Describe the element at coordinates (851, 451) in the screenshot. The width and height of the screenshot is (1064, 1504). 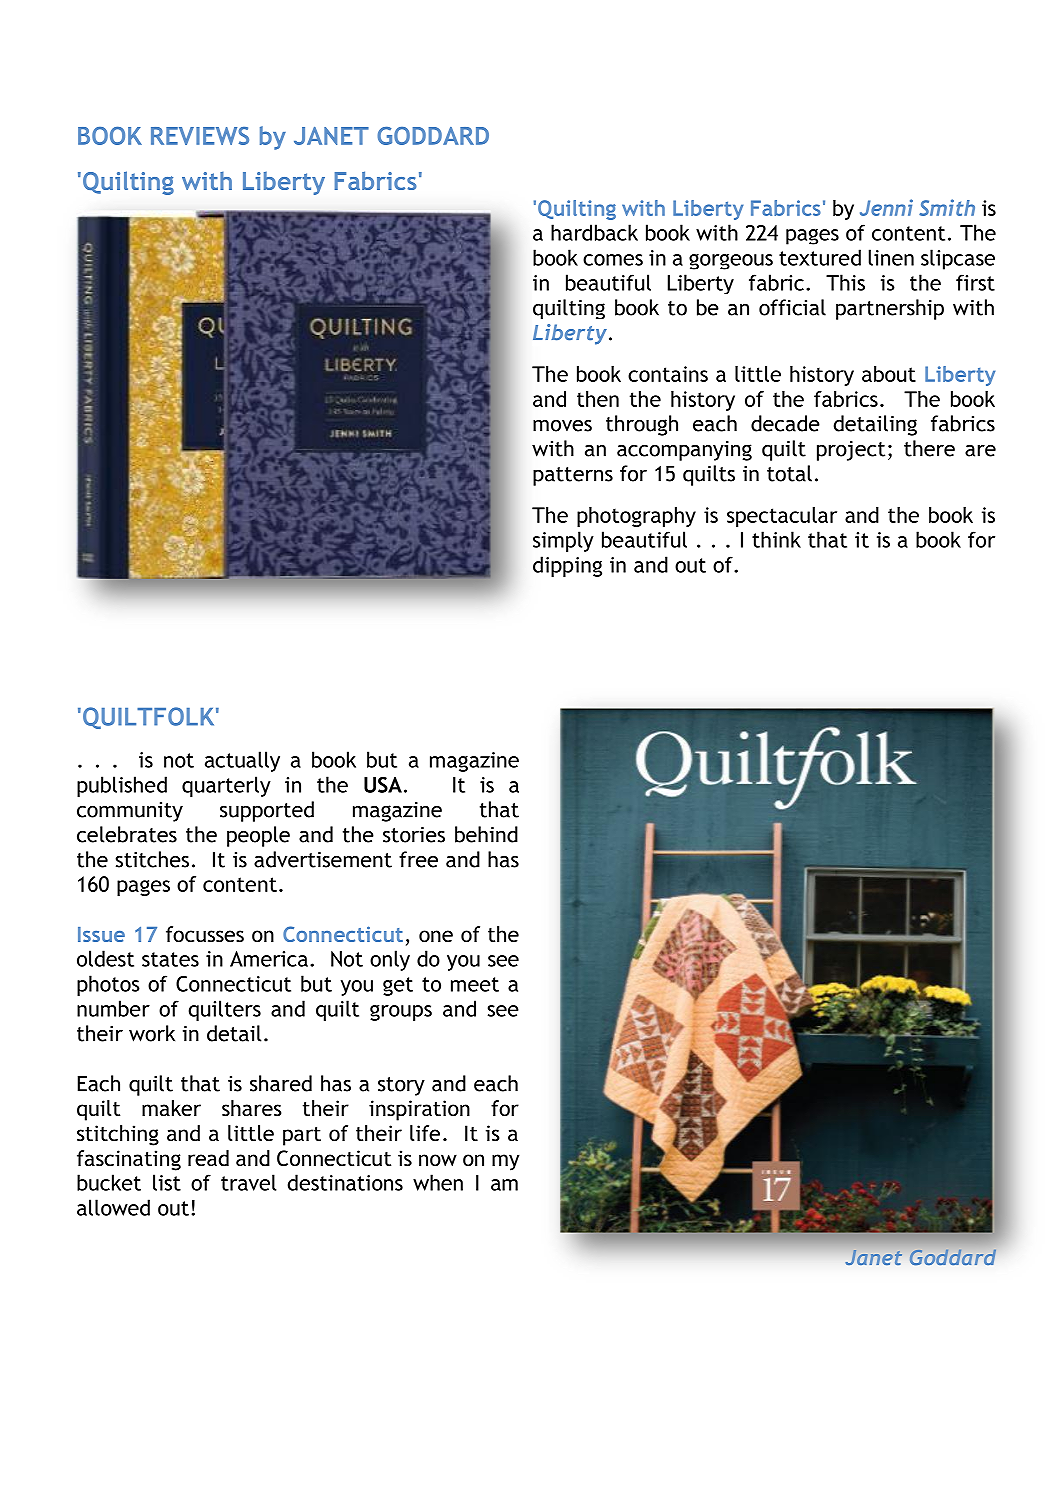
I see `project` at that location.
